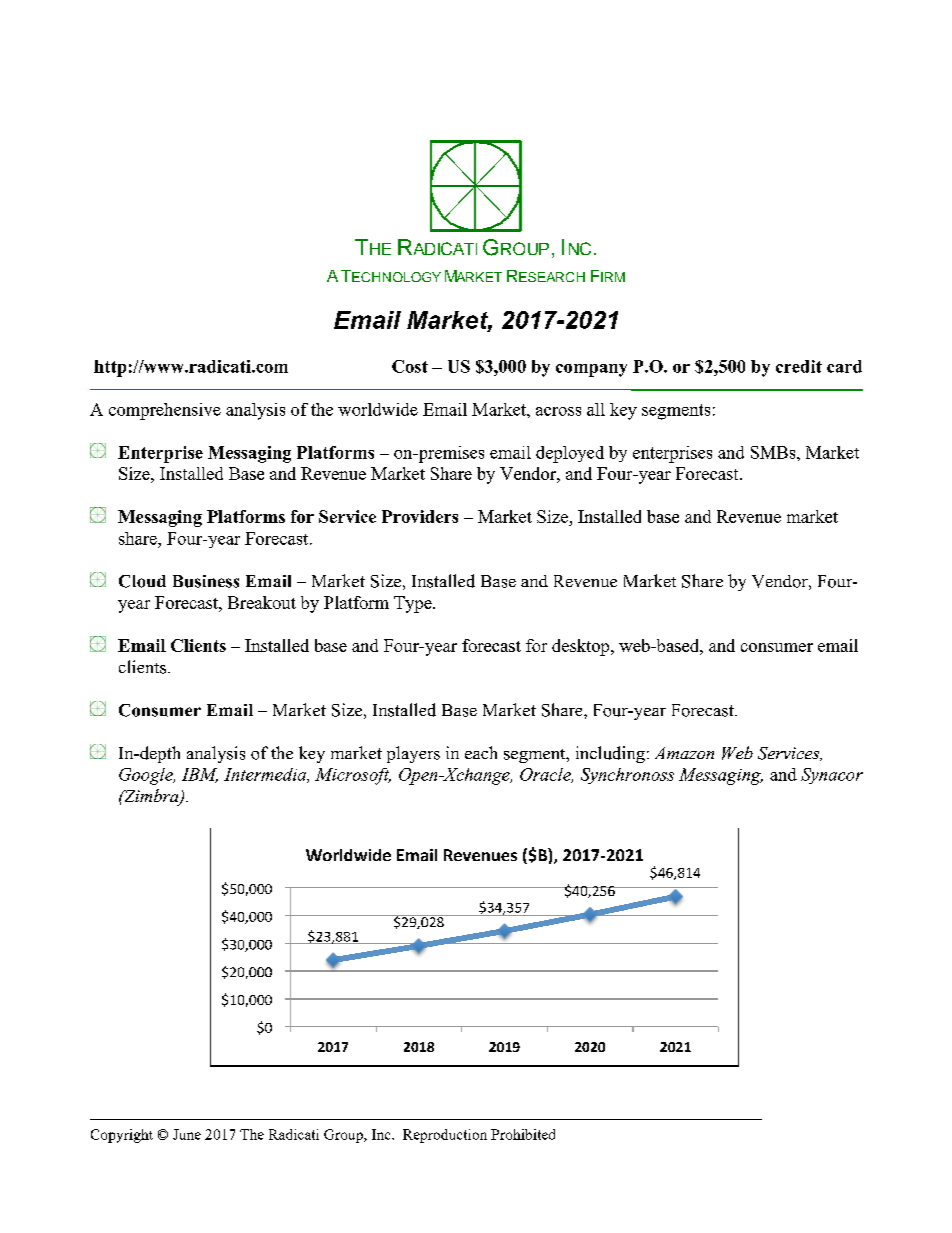  What do you see at coordinates (481, 752) in the screenshot?
I see `each` at bounding box center [481, 752].
